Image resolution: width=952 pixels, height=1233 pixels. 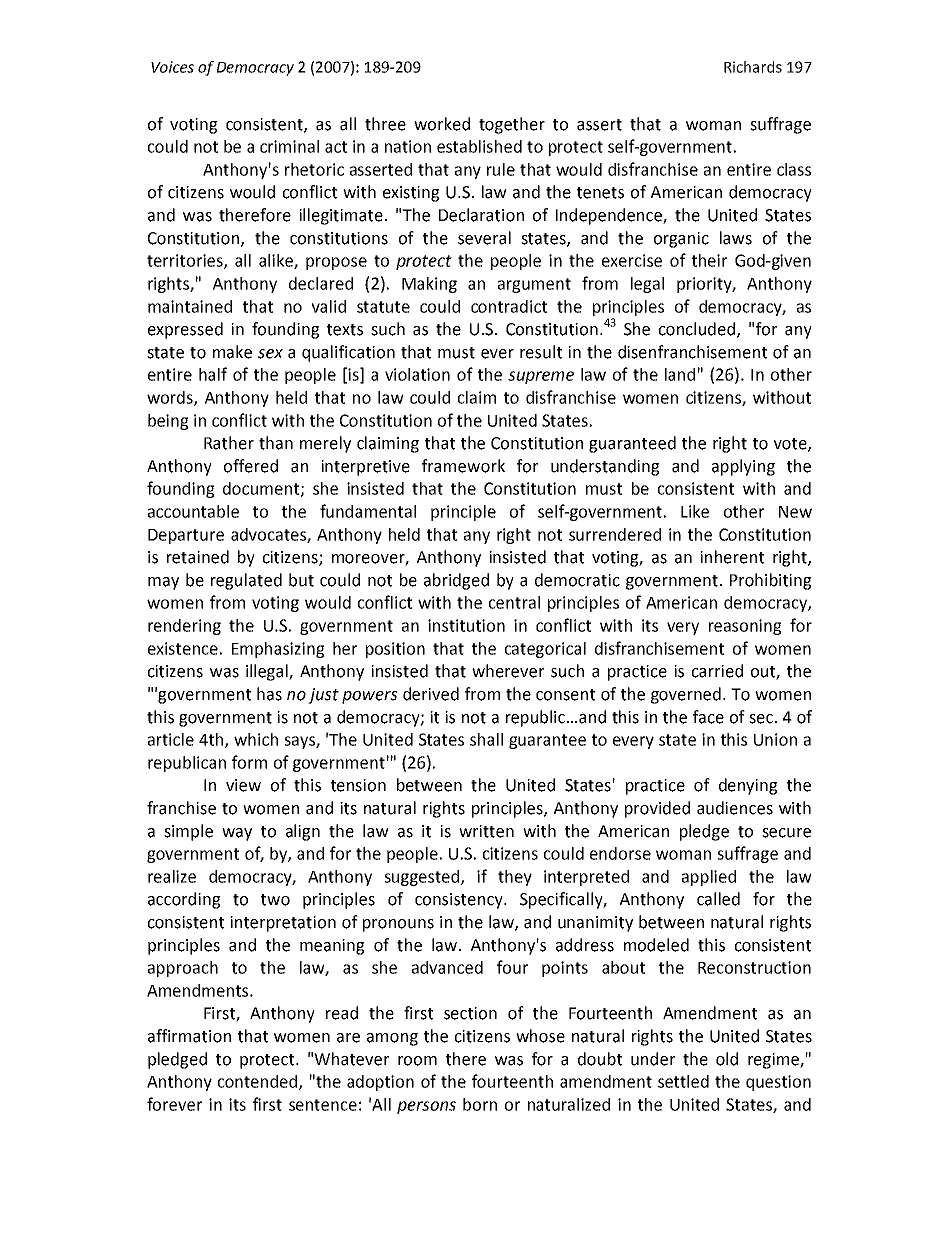 I want to click on abridged, so click(x=456, y=581).
